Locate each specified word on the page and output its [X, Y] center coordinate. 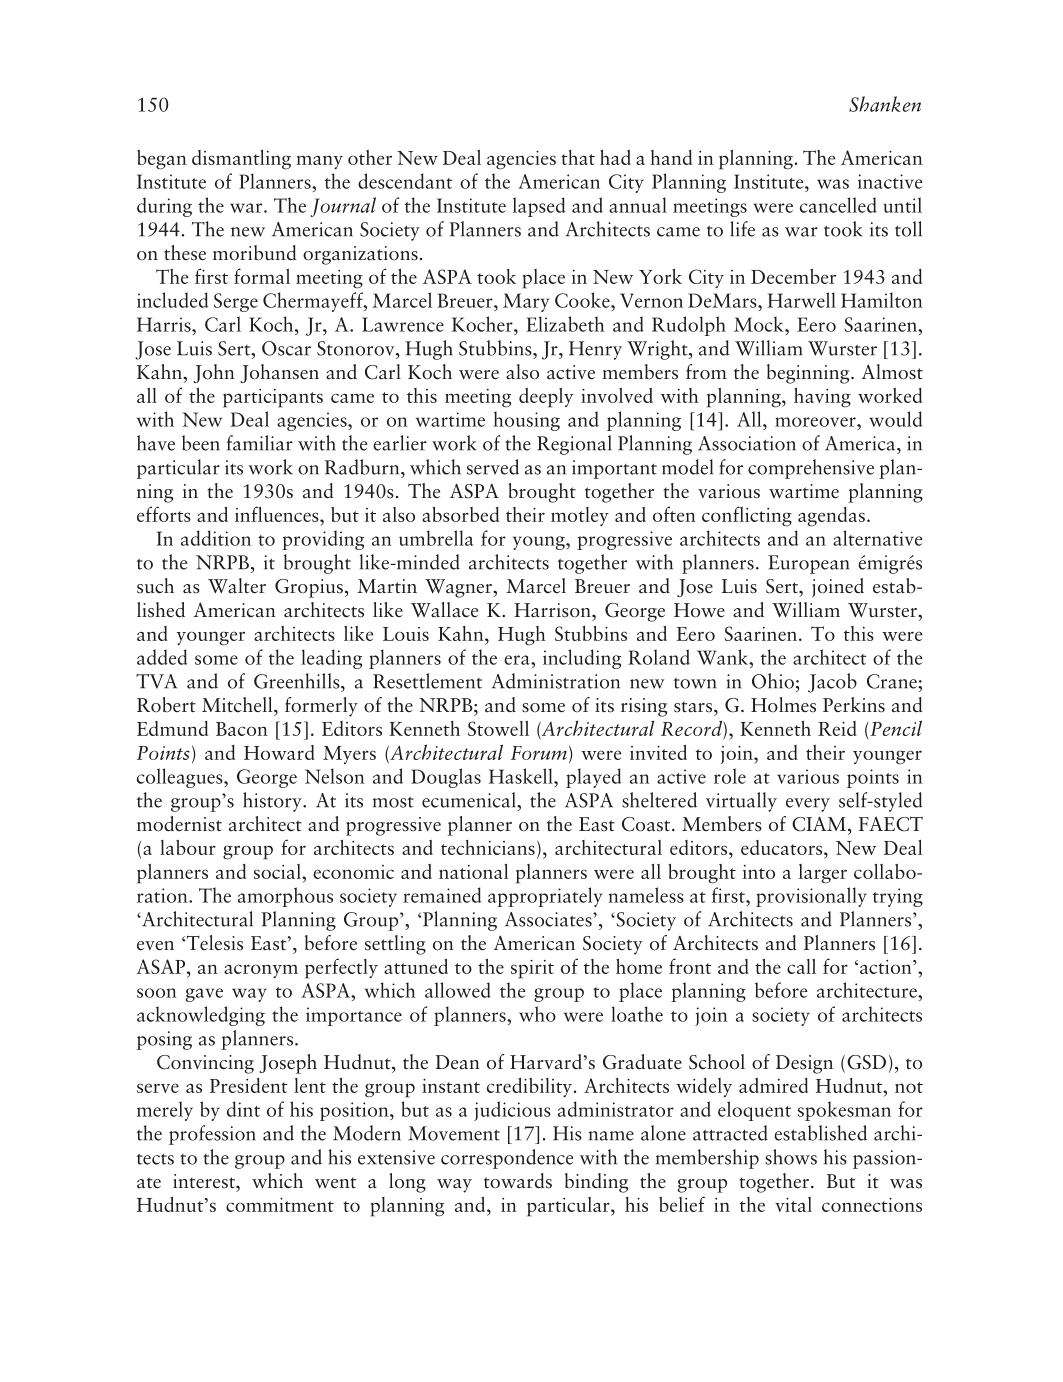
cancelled [838, 205]
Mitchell [238, 705]
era [518, 660]
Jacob [832, 683]
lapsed [539, 207]
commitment [280, 1205]
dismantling [241, 160]
